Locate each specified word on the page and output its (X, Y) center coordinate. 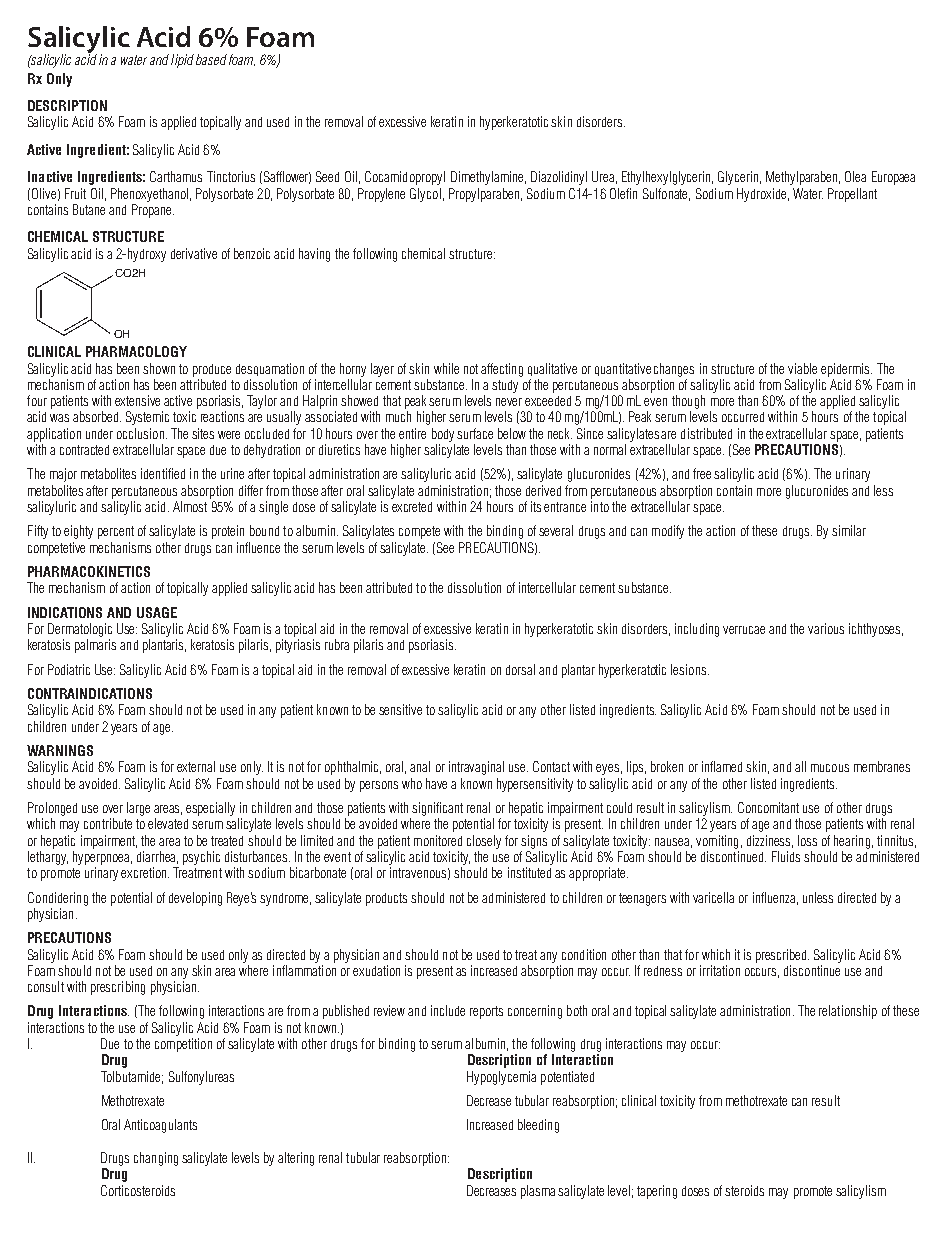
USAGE (157, 612)
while (446, 368)
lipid (182, 61)
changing (156, 1159)
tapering (657, 1192)
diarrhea (157, 857)
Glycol (425, 195)
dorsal (520, 669)
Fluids (786, 856)
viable (802, 368)
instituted (529, 872)
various (826, 628)
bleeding (538, 1126)
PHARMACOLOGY (136, 351)
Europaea (893, 178)
